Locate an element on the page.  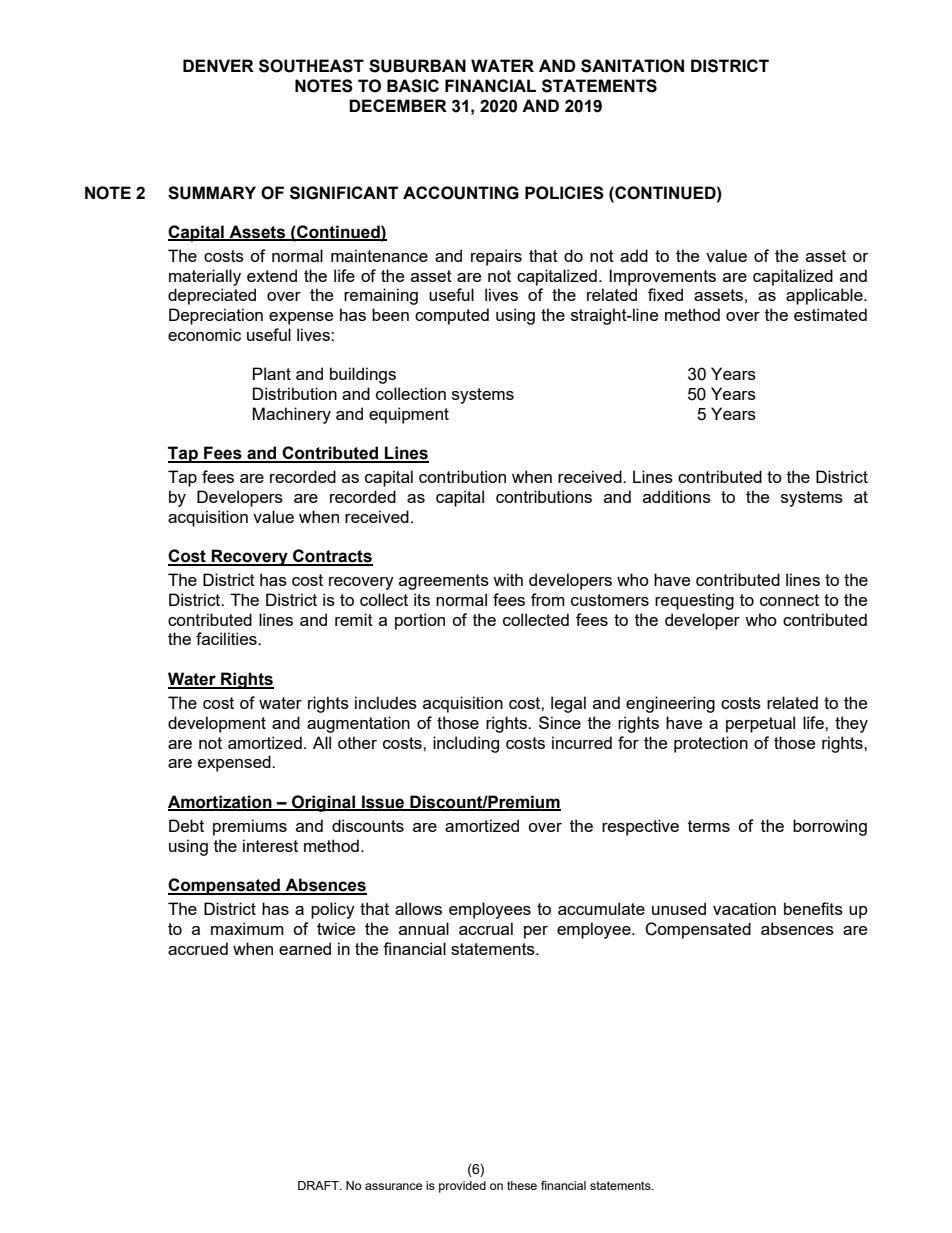
repairs is located at coordinates (496, 257).
